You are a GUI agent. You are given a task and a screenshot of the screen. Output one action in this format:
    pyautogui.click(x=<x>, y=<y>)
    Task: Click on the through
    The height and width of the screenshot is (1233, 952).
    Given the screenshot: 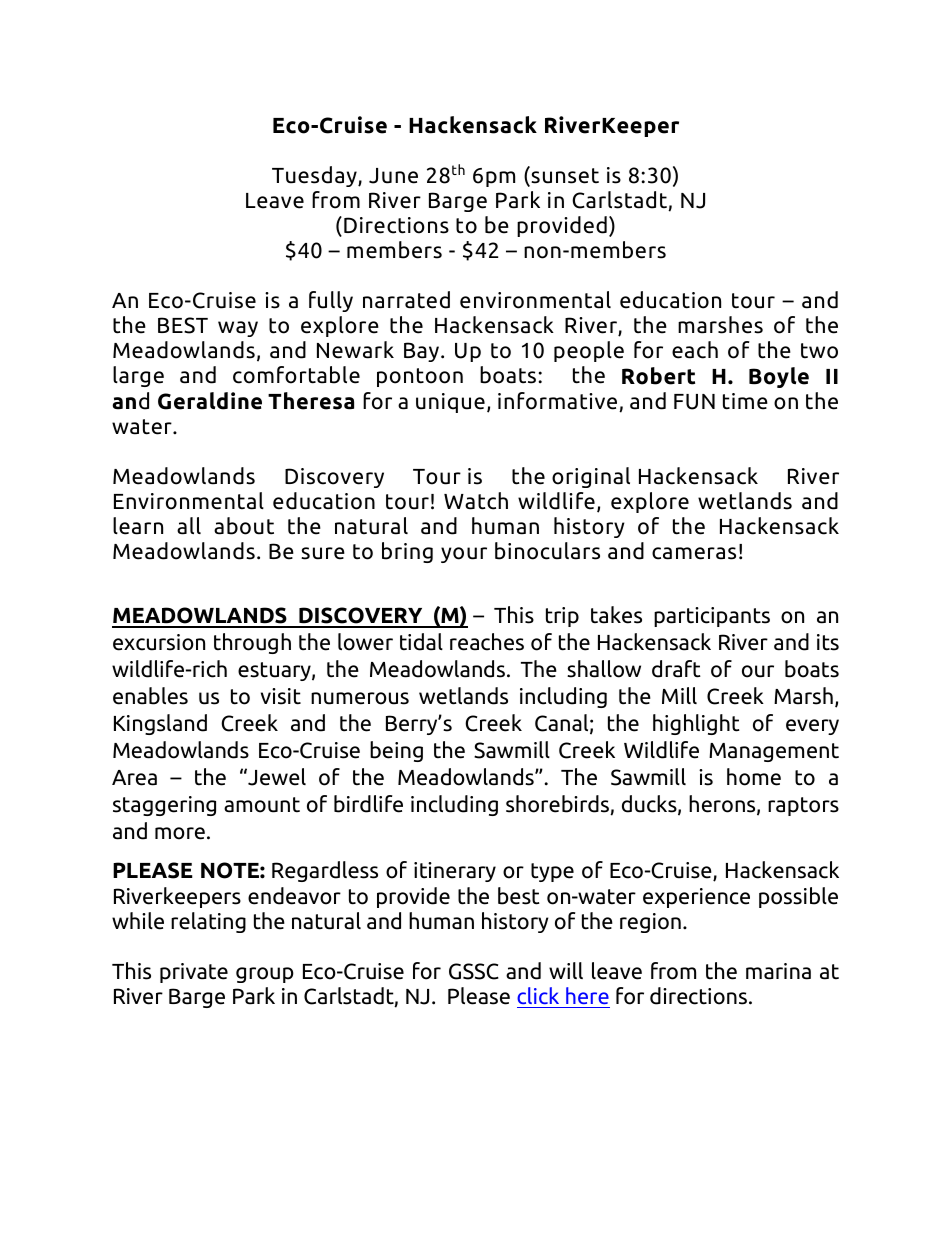 What is the action you would take?
    pyautogui.click(x=252, y=643)
